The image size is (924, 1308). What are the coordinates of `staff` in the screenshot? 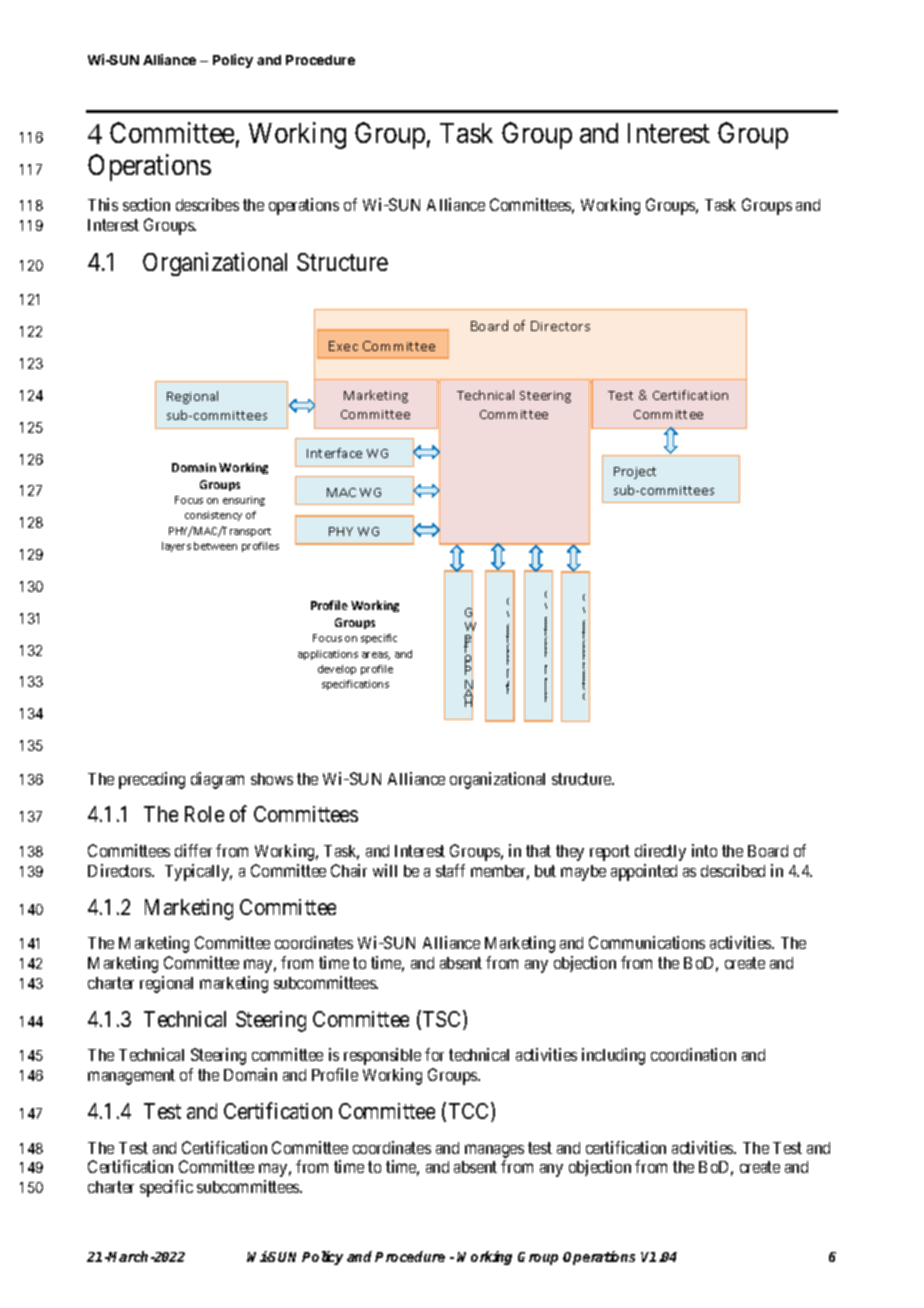 It's located at (450, 870).
